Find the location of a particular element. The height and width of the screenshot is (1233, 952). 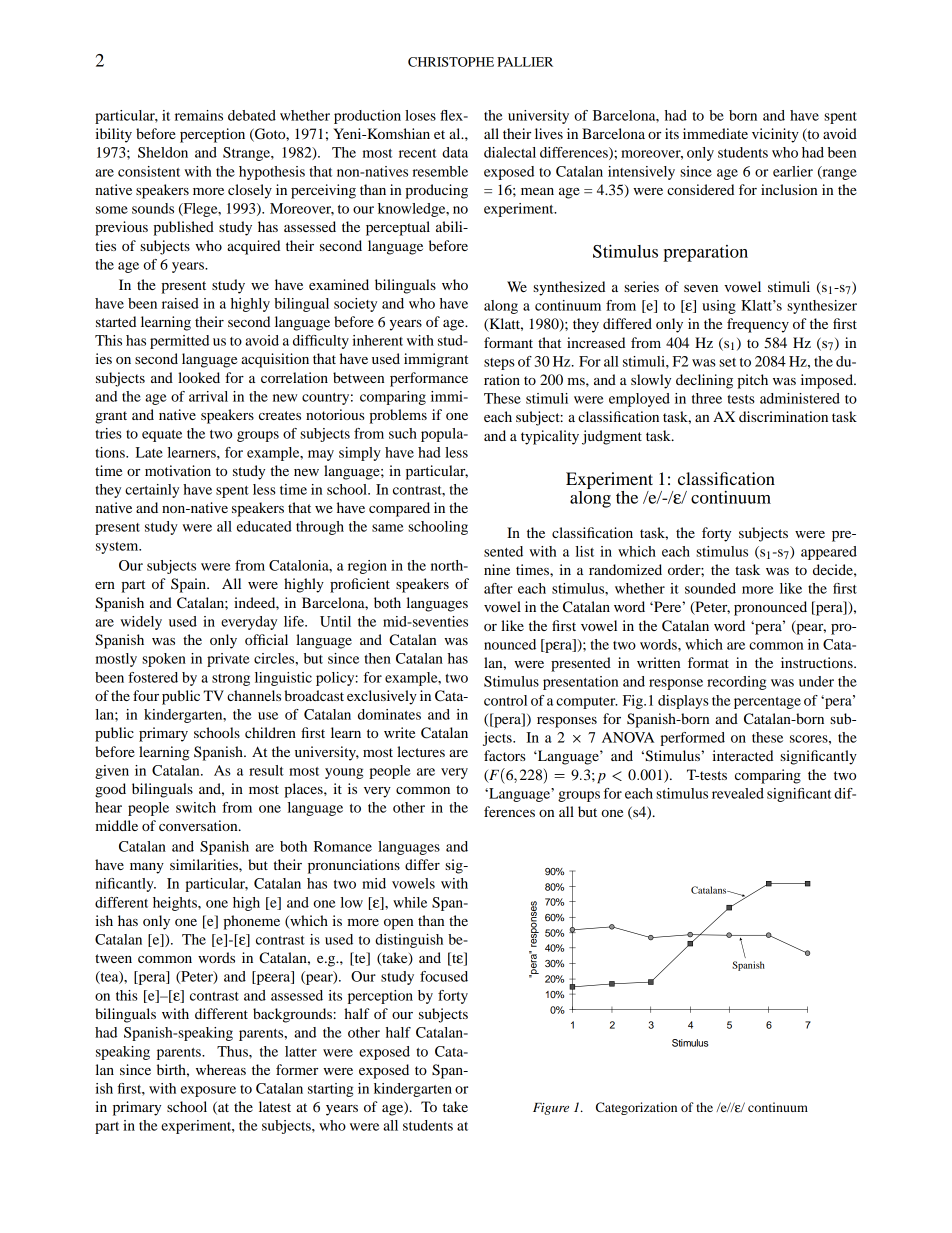

factors is located at coordinates (505, 755).
